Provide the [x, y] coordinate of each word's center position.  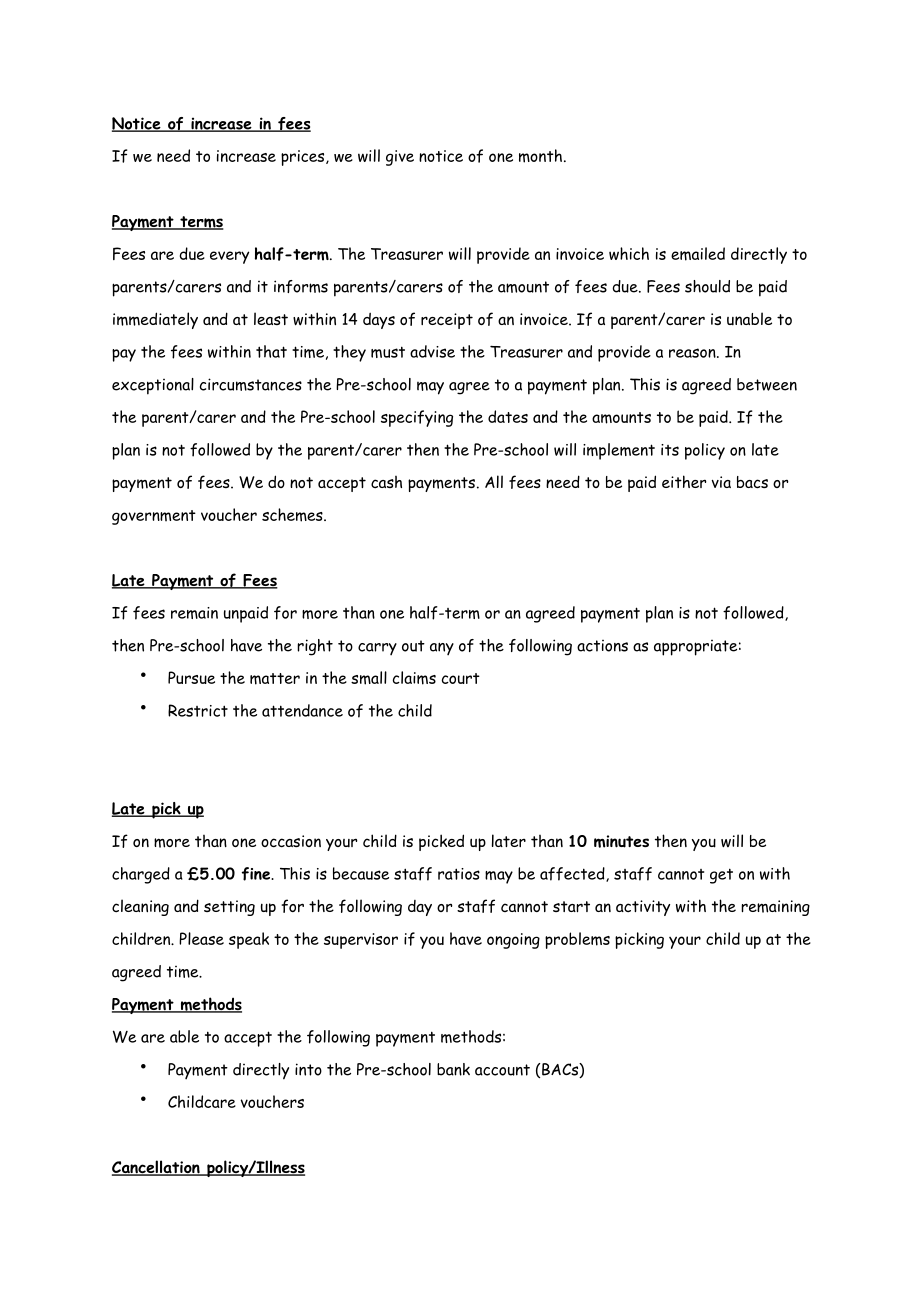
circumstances [251, 384]
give [400, 158]
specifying [417, 418]
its [670, 450]
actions [602, 646]
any [442, 649]
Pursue [191, 677]
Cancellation [157, 1168]
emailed [698, 254]
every [229, 257]
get [721, 876]
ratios [459, 874]
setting [229, 908]
